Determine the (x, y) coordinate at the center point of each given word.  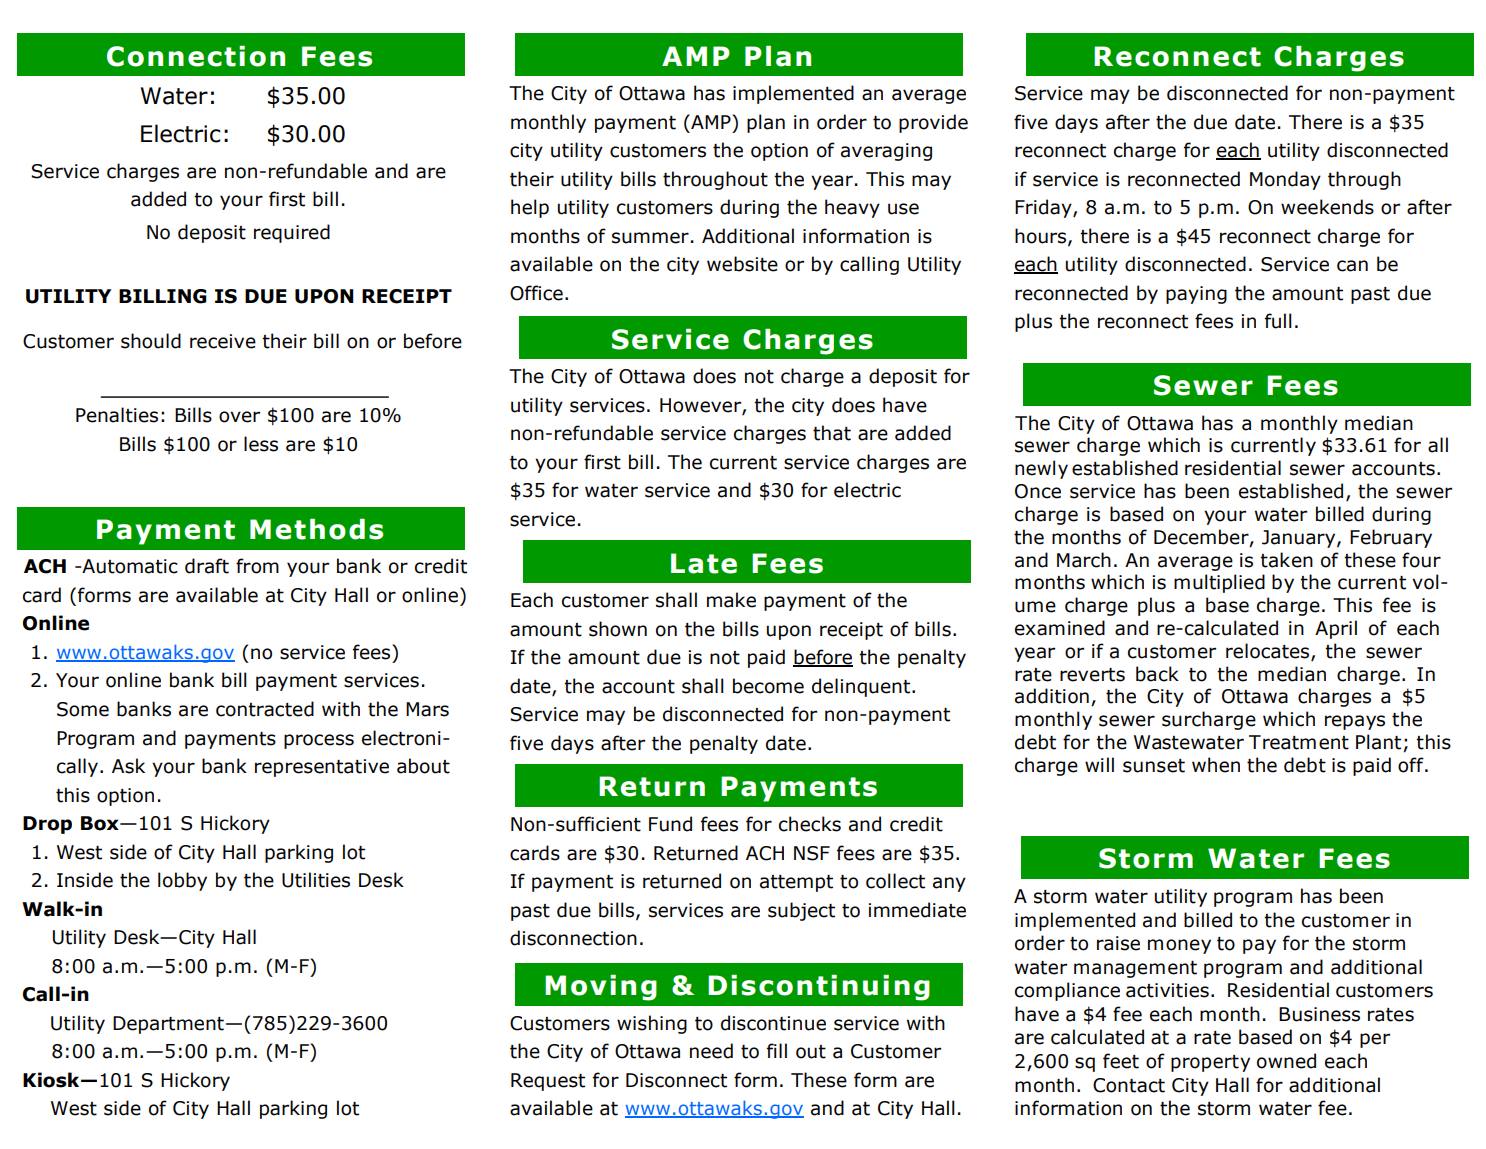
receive (223, 341)
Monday (1285, 180)
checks (810, 824)
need (711, 1051)
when (1216, 765)
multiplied (1219, 583)
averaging (886, 152)
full (1278, 321)
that (832, 433)
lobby (182, 881)
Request (548, 1082)
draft (207, 566)
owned (1286, 1061)
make (731, 600)
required (292, 233)
